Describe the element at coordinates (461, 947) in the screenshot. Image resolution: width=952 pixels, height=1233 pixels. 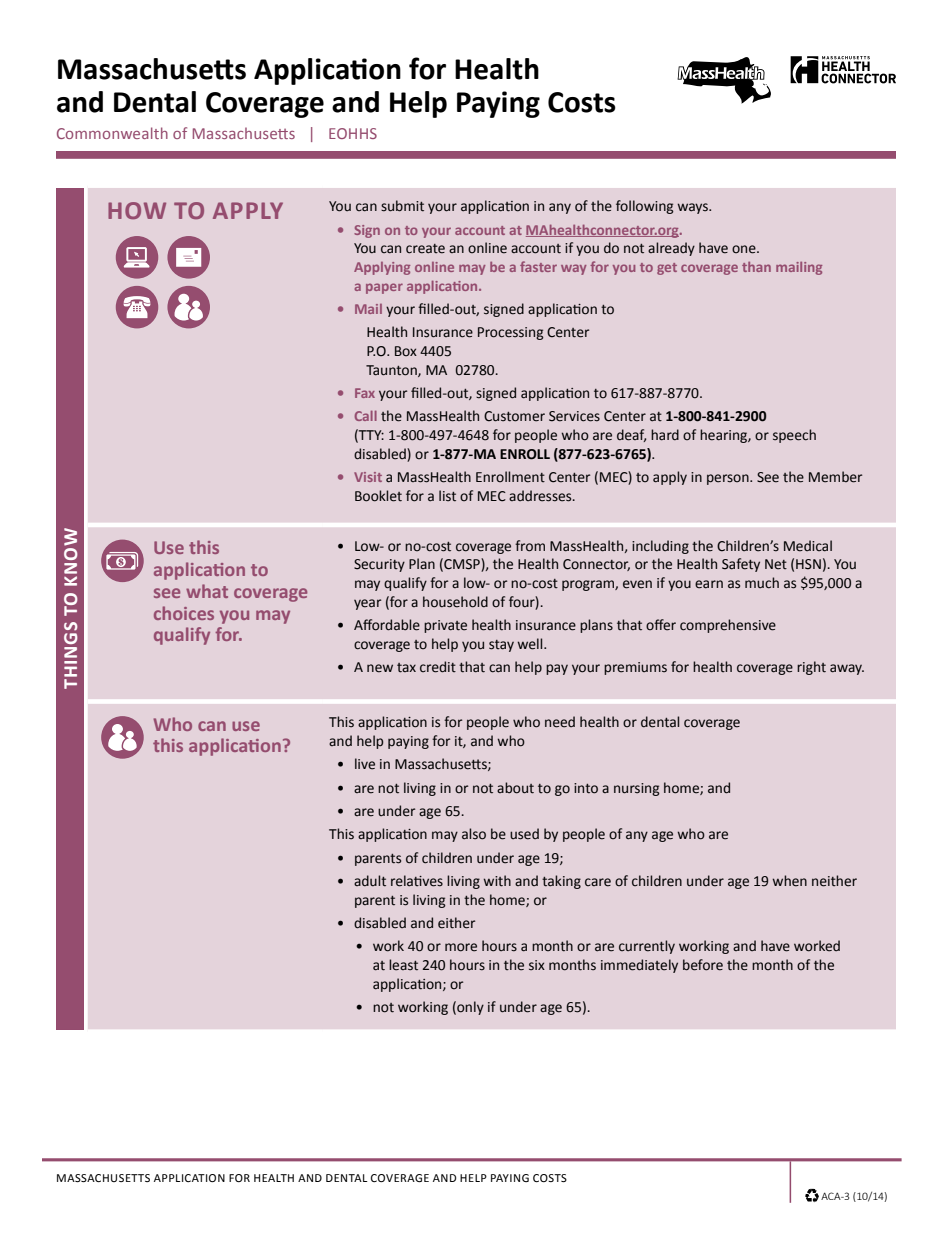
I see `more` at that location.
